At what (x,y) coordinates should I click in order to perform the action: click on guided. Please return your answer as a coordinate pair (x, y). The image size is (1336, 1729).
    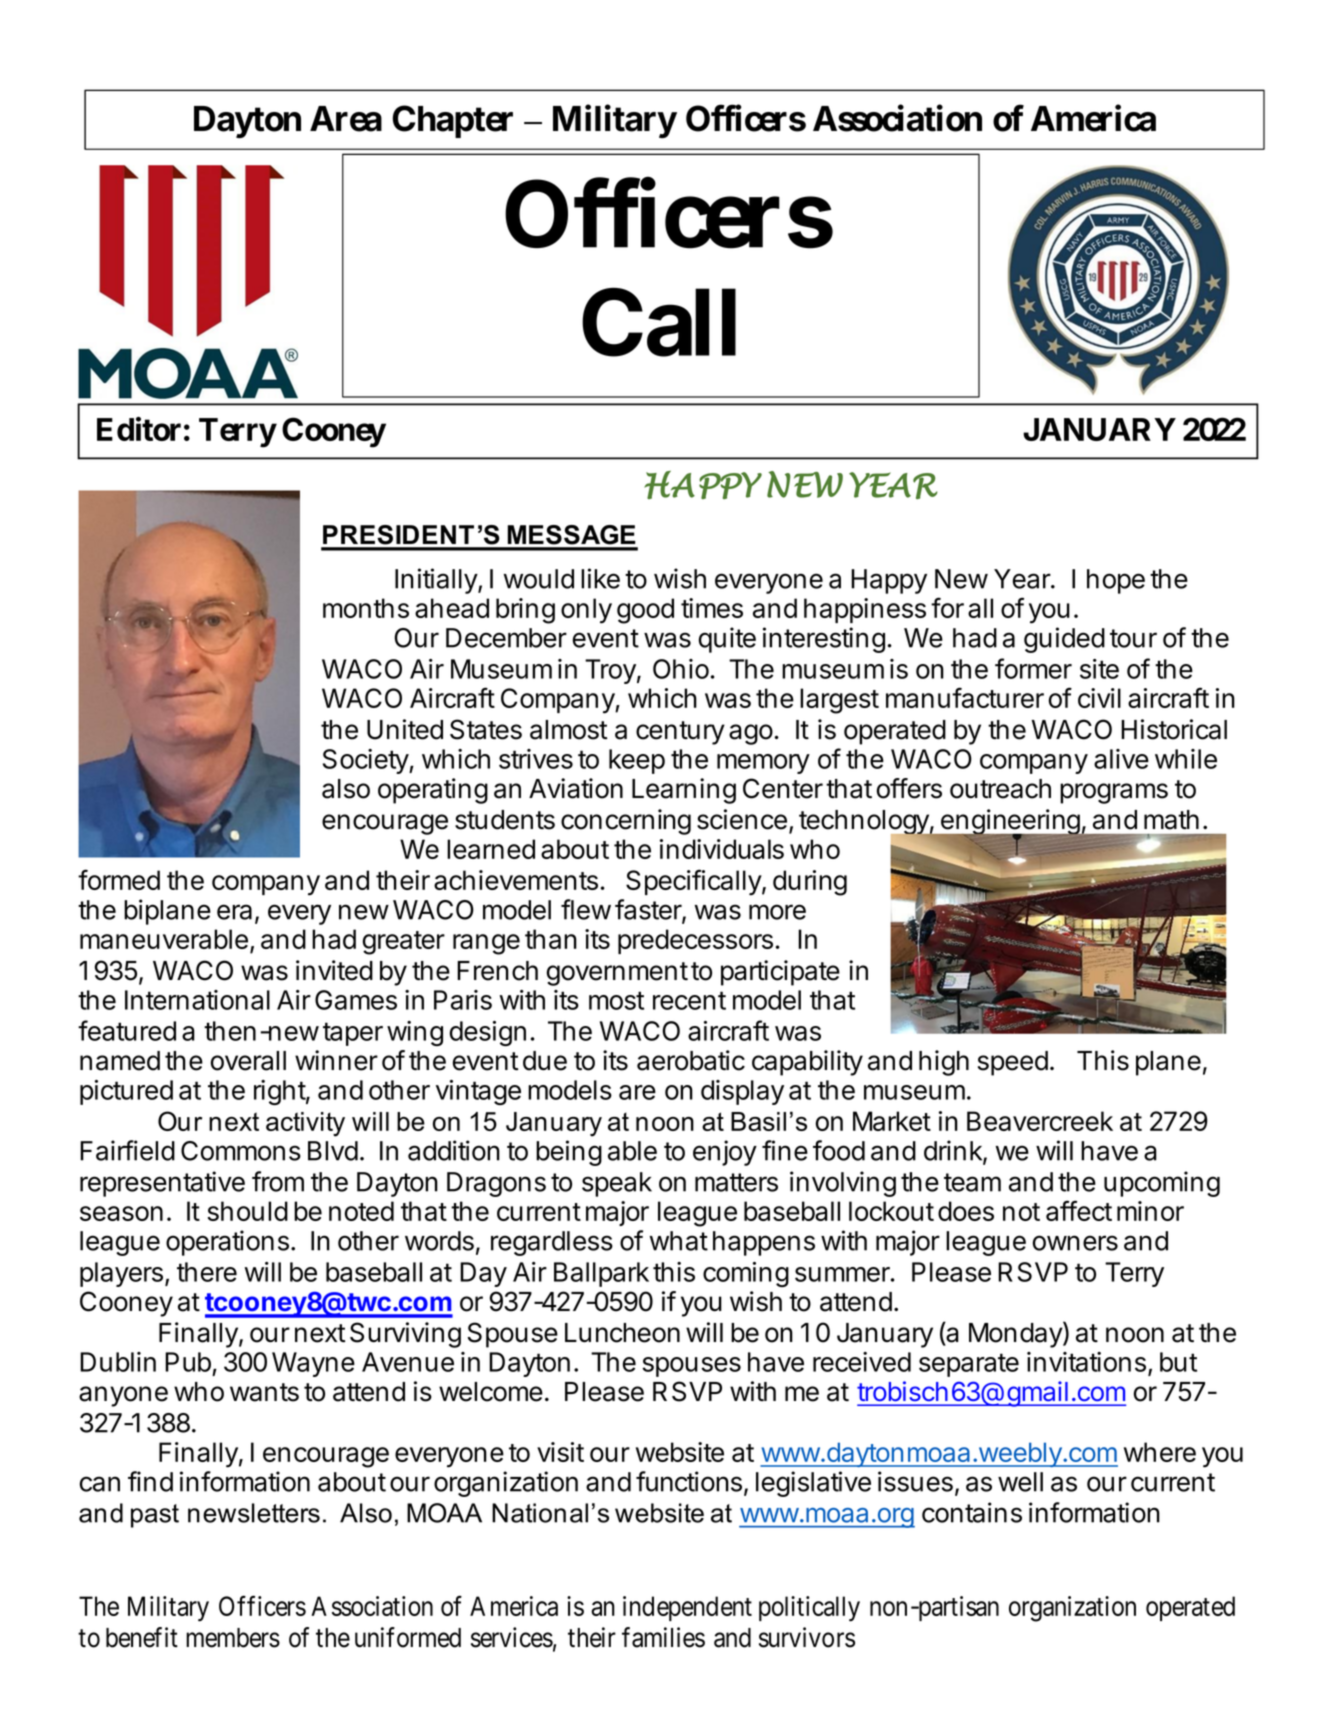
    Looking at the image, I should click on (1064, 640).
